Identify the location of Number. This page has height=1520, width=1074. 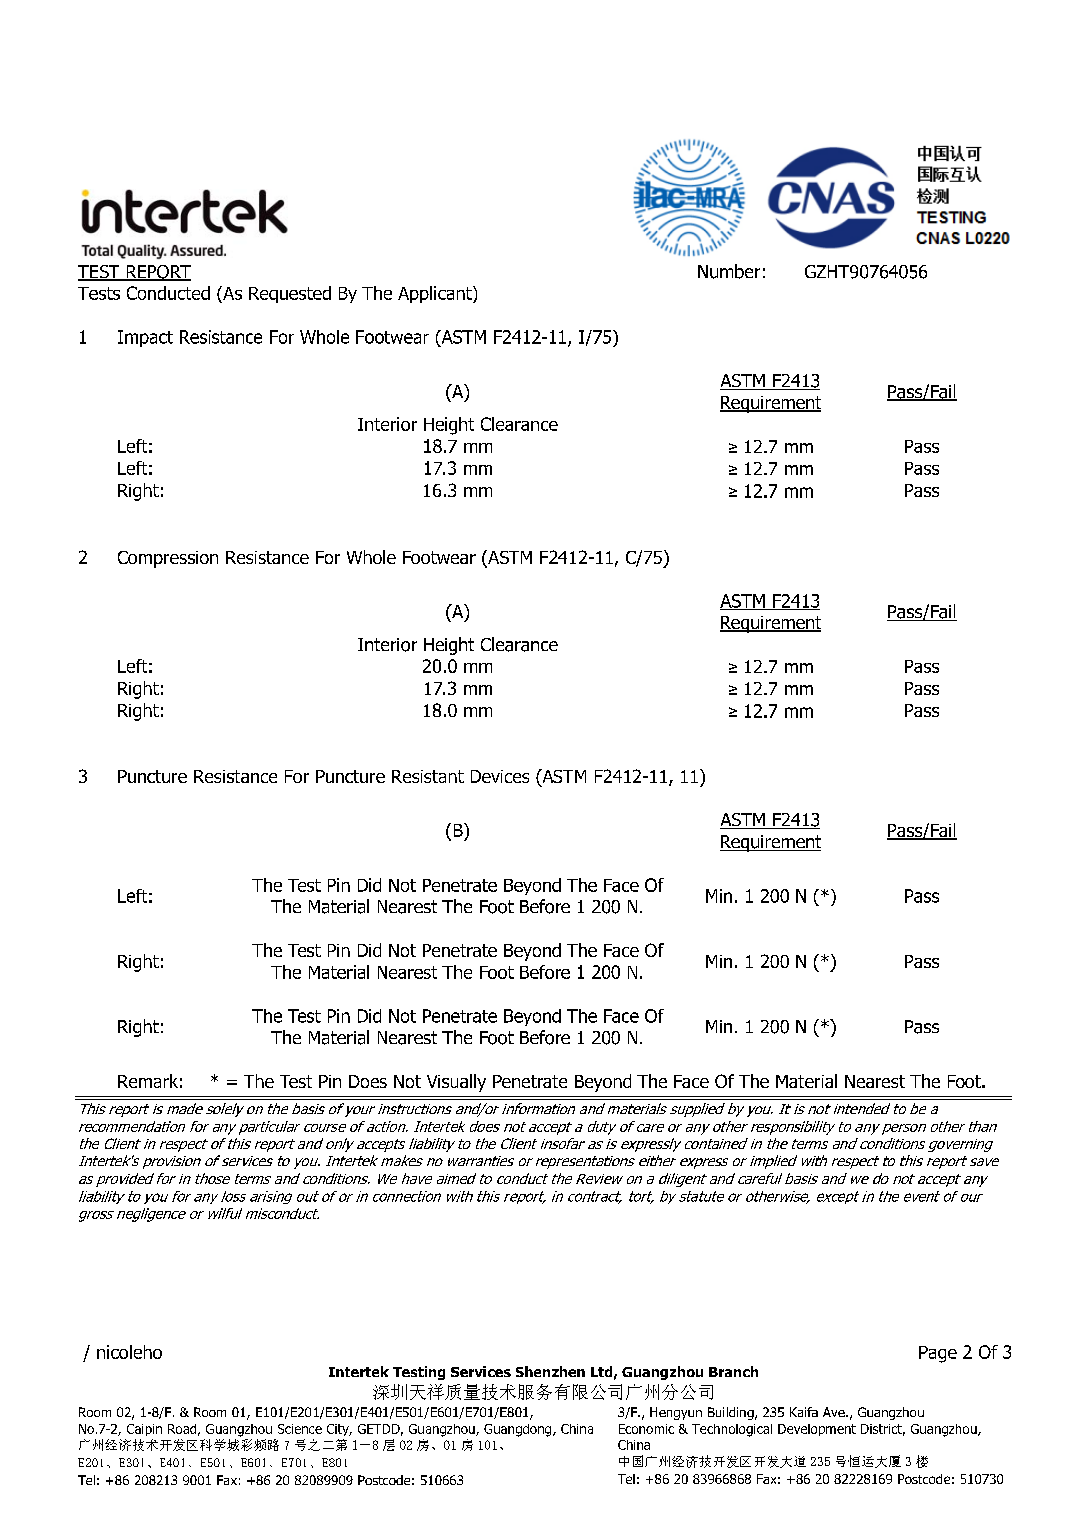
(729, 271).
